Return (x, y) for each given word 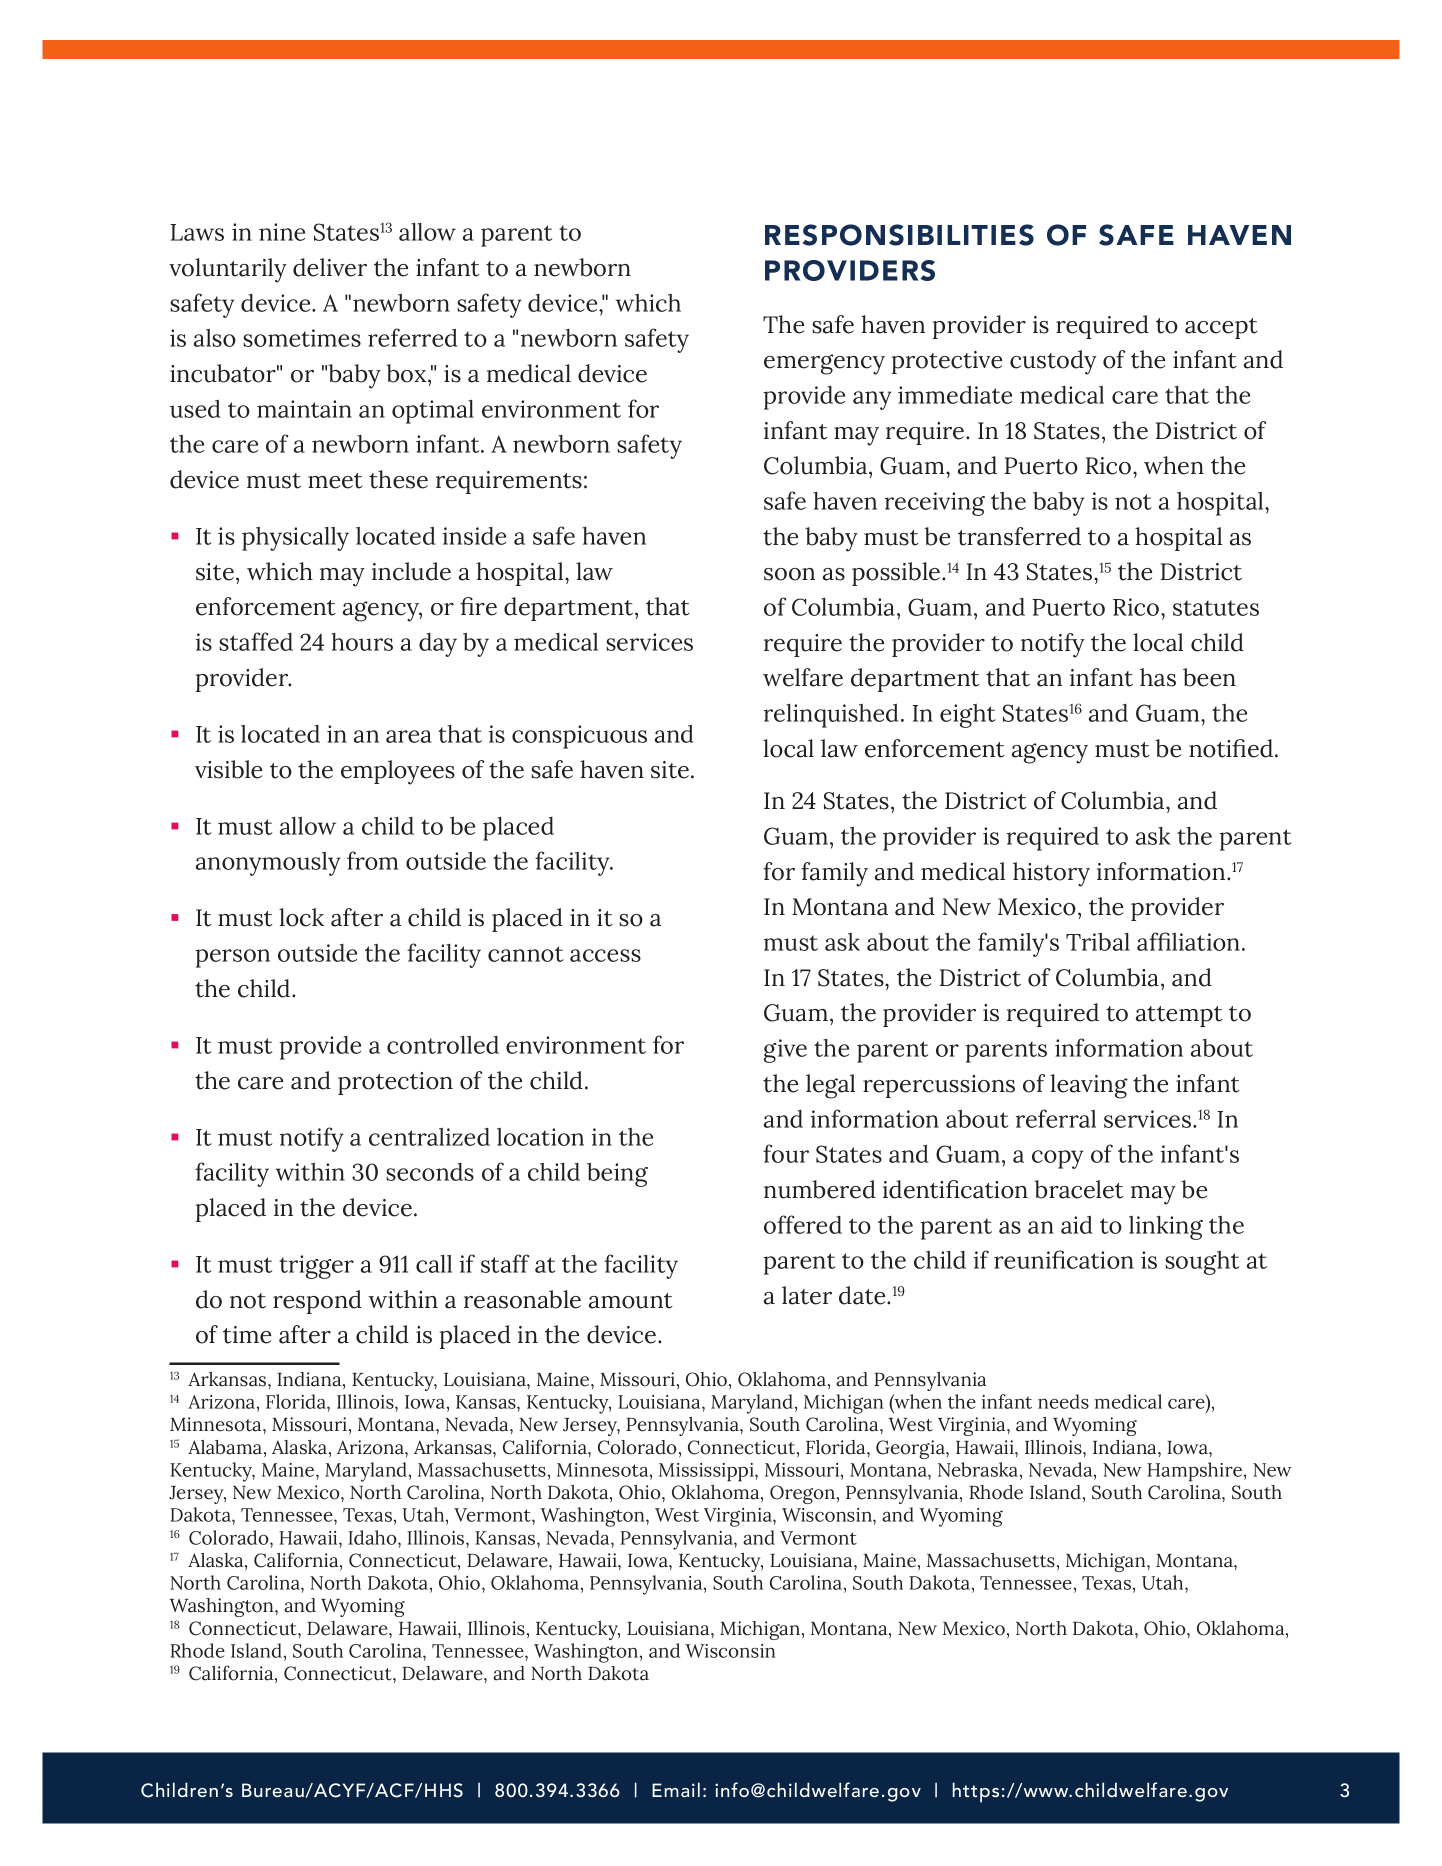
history (1051, 874)
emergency (824, 364)
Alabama (226, 1448)
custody (1053, 362)
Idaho (373, 1537)
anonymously (268, 864)
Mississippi (707, 1472)
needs (1063, 1401)
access (605, 955)
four (786, 1153)
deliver (330, 267)
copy (1057, 1159)
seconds (430, 1172)
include (411, 571)
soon (789, 574)
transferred (1019, 536)
